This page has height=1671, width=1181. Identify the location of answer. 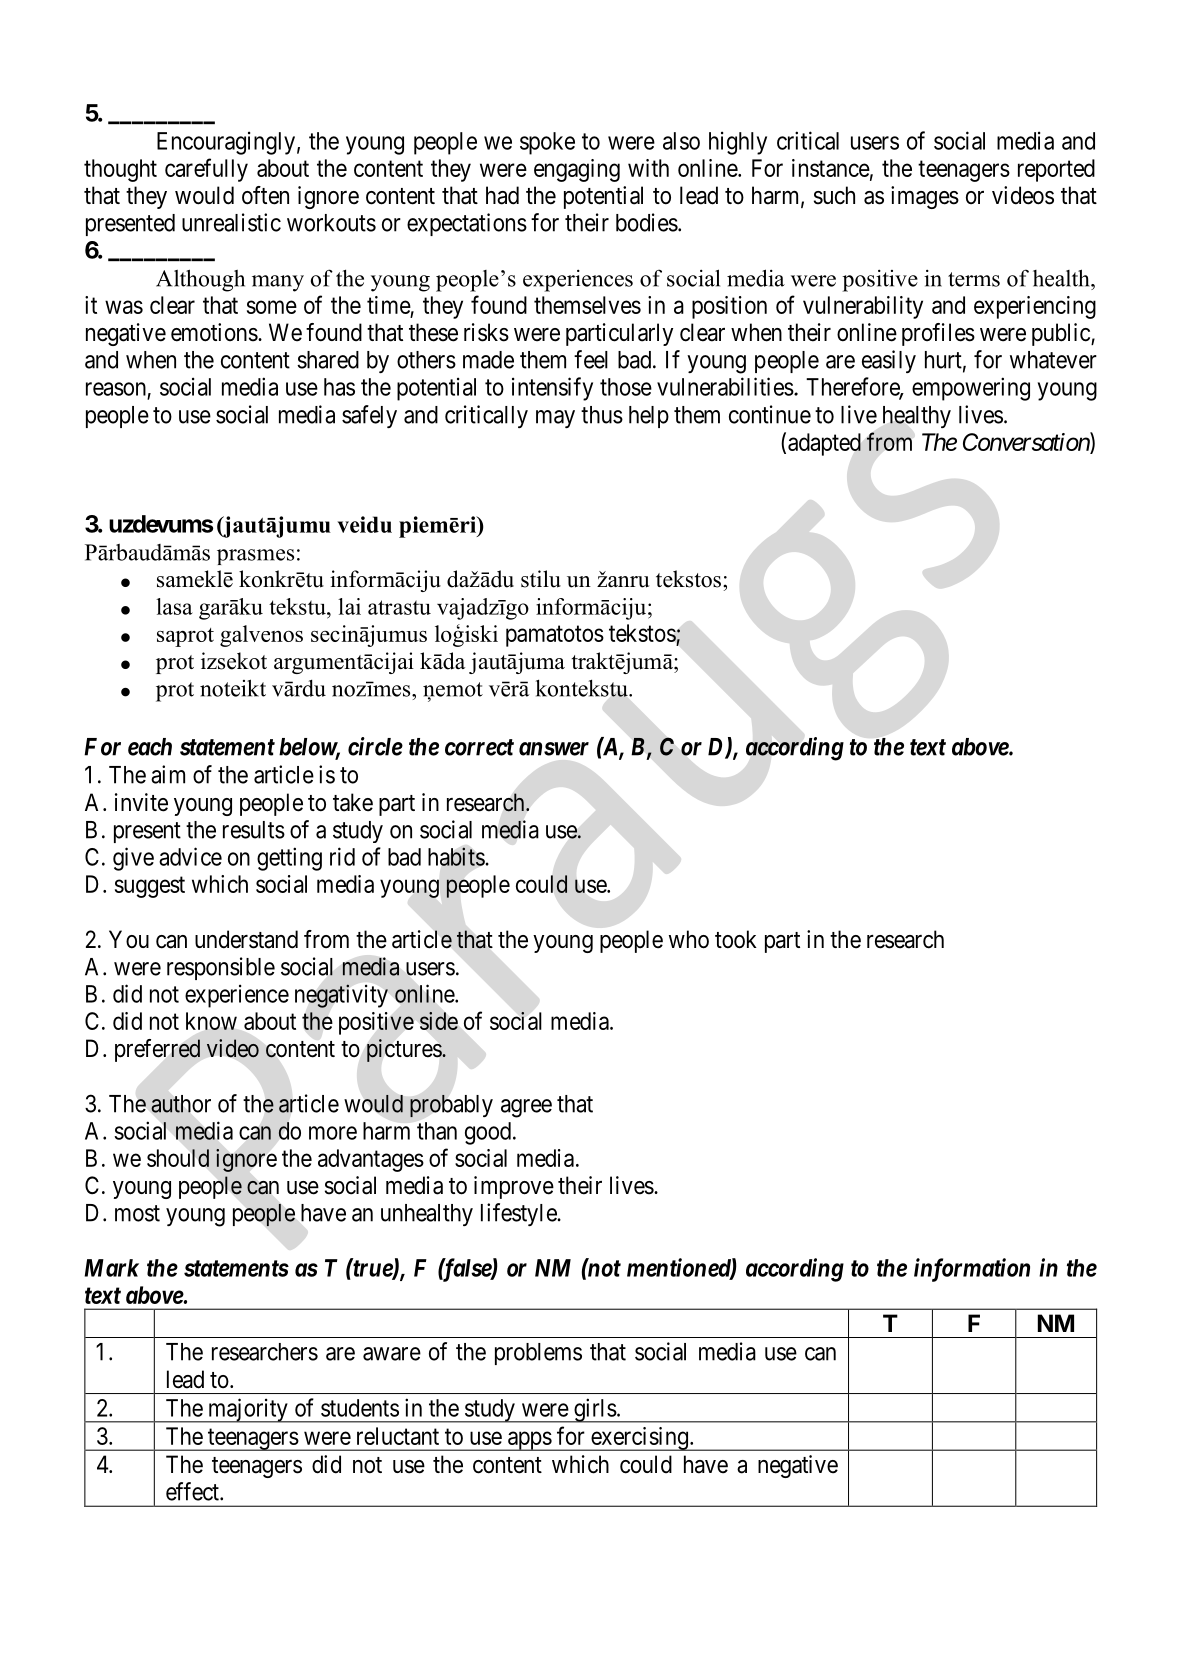
(554, 749).
